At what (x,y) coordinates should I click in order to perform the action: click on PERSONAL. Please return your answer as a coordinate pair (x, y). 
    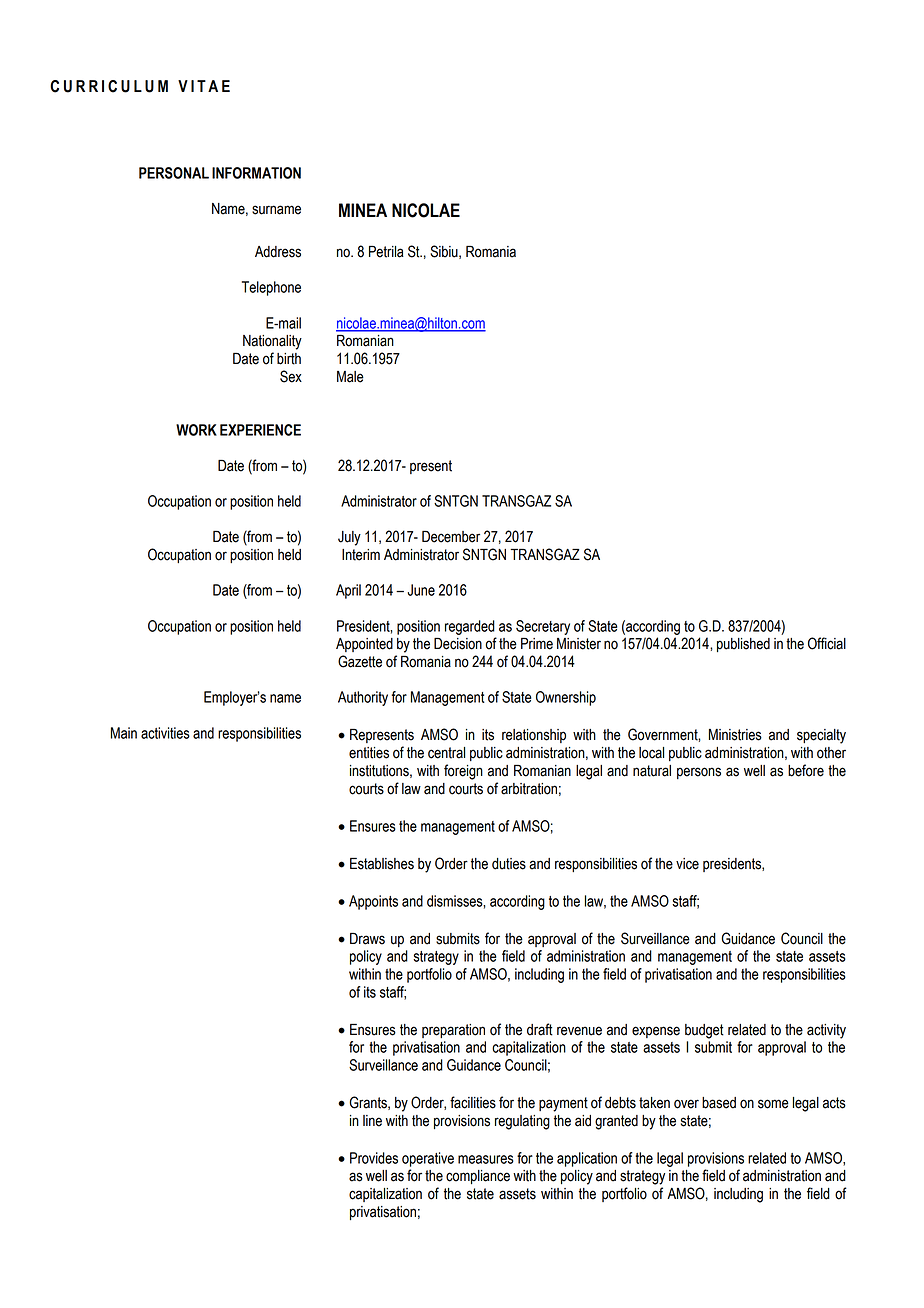
    Looking at the image, I should click on (174, 173).
